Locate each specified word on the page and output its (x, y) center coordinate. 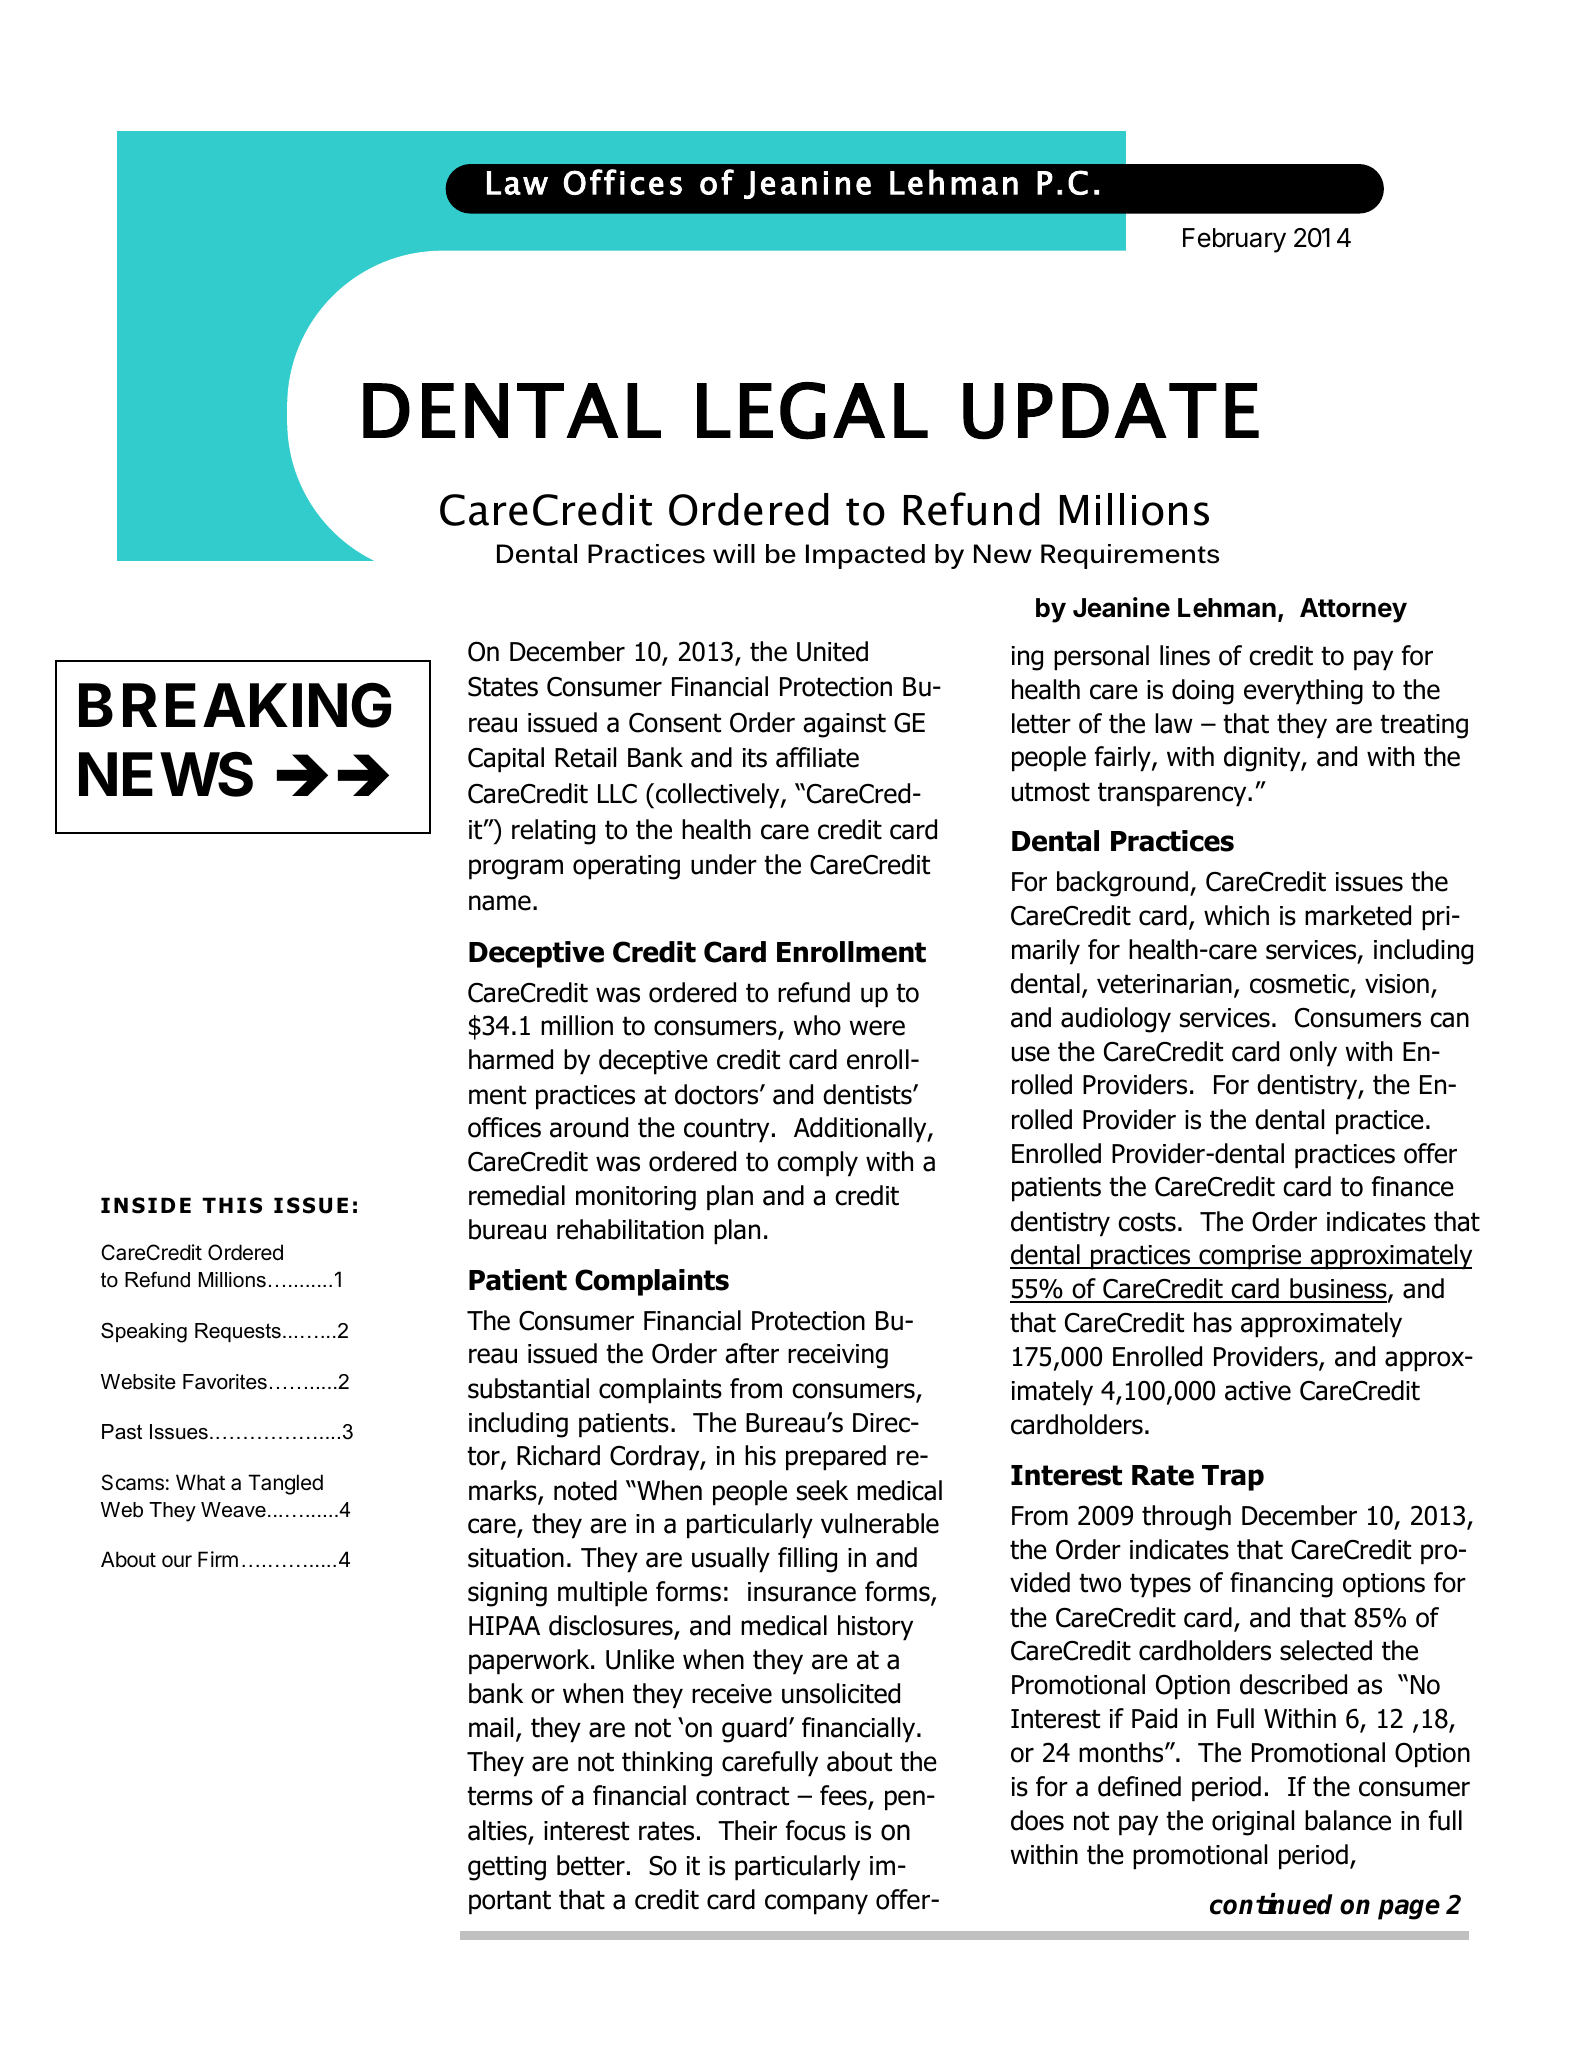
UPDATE (1111, 411)
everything (1303, 692)
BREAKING (235, 705)
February (1234, 240)
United (832, 651)
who (817, 1025)
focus (816, 1830)
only (1313, 1054)
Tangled (285, 1484)
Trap (1233, 1478)
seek (822, 1490)
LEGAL (812, 411)
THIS (232, 1205)
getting (507, 1868)
